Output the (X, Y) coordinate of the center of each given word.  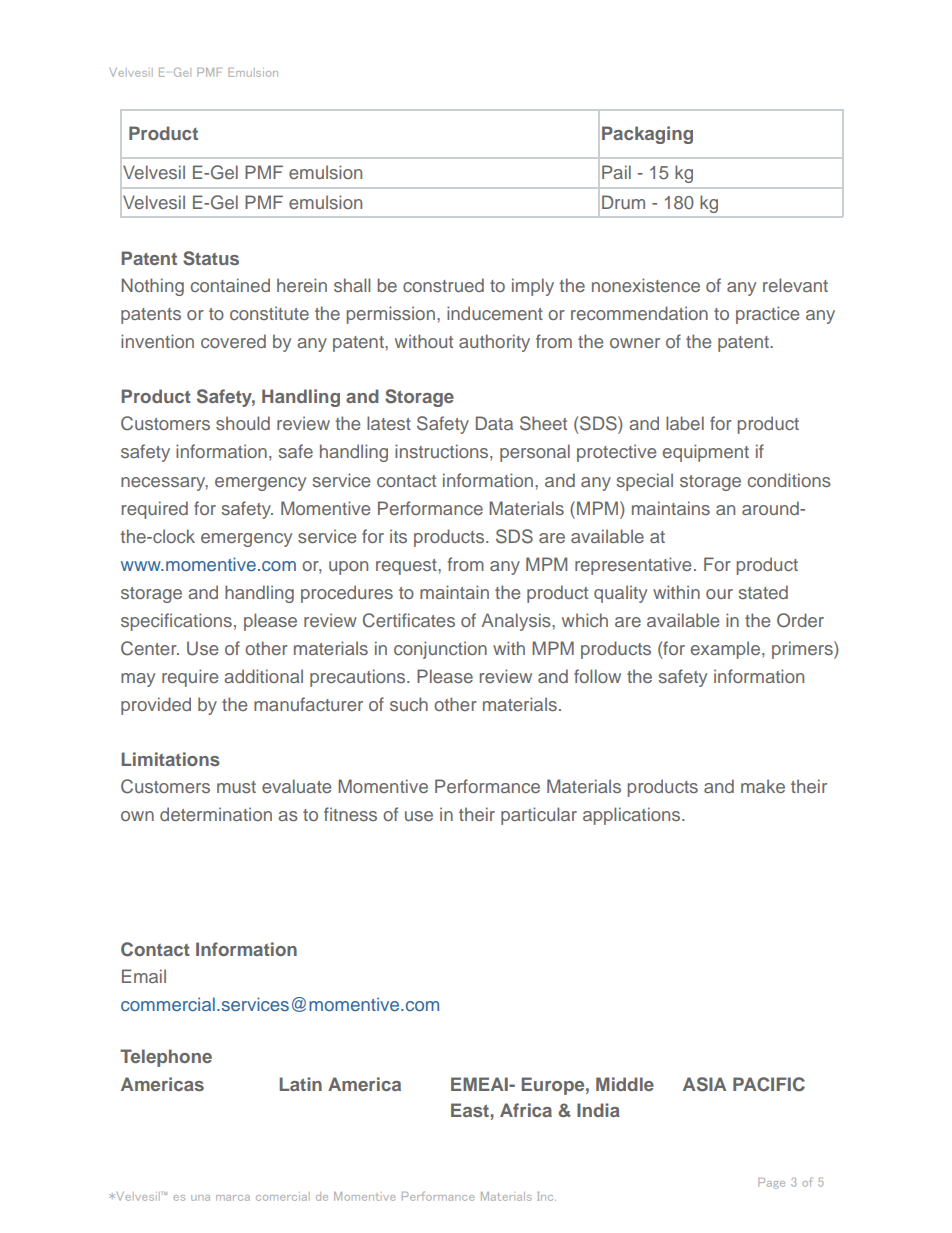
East (471, 1111)
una (200, 1198)
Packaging (647, 135)
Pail (616, 172)
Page (771, 1183)
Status (211, 258)
